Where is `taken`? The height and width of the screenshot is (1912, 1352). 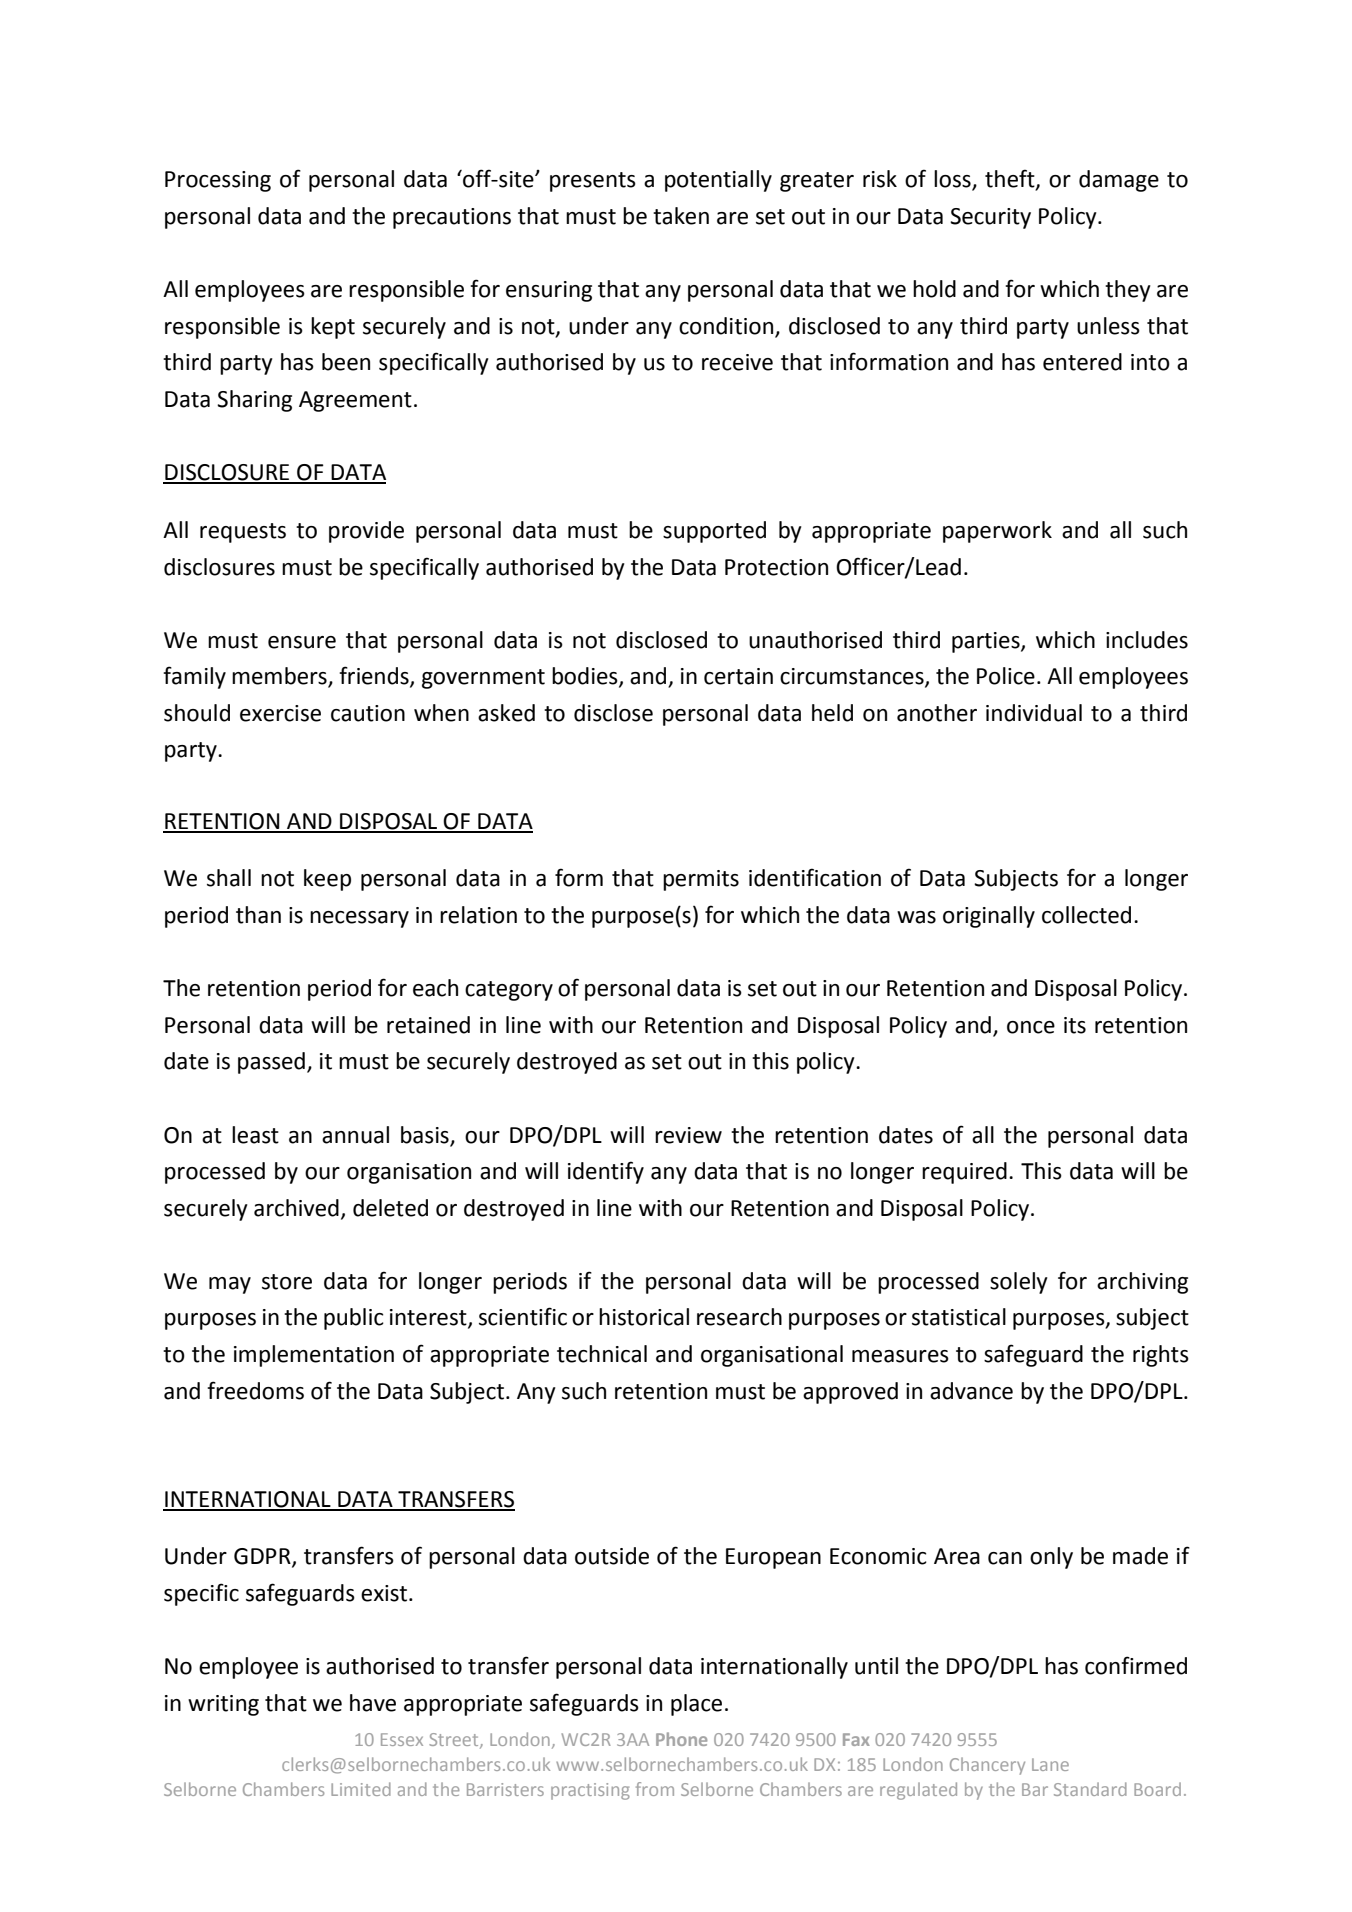 taken is located at coordinates (681, 216).
